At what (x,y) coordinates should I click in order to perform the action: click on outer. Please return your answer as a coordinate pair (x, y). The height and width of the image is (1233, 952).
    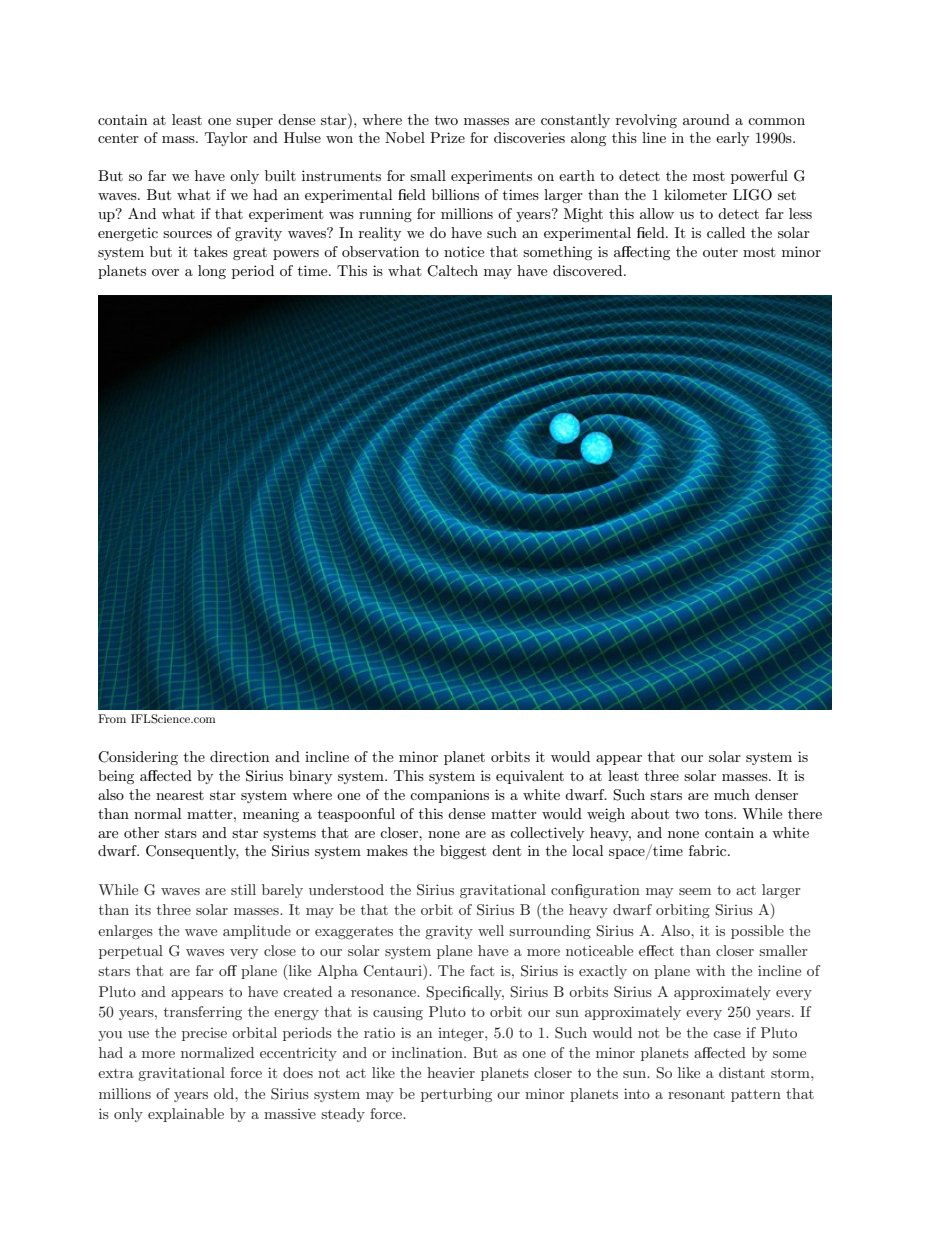
    Looking at the image, I should click on (720, 252).
